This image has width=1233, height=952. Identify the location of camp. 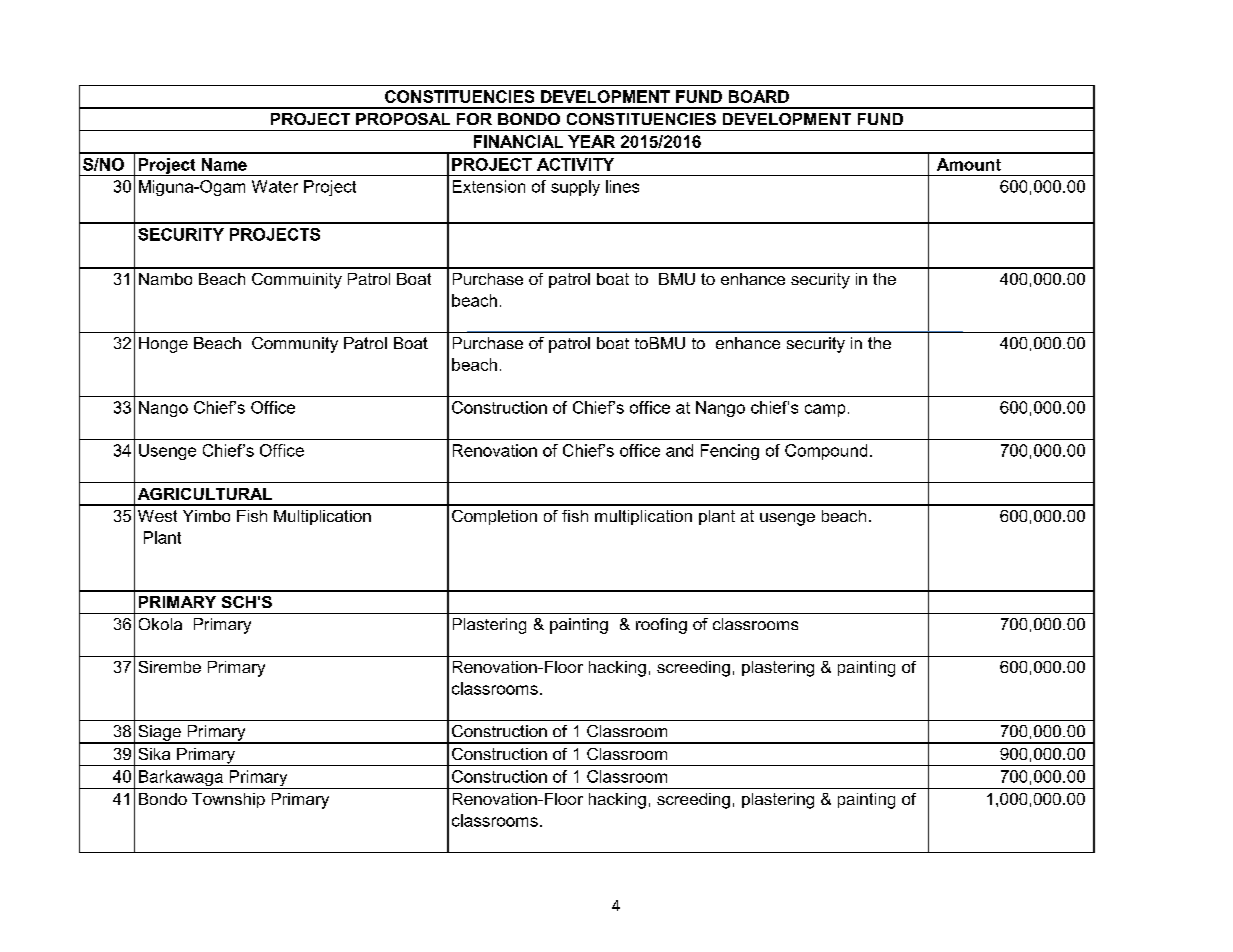
(825, 410).
